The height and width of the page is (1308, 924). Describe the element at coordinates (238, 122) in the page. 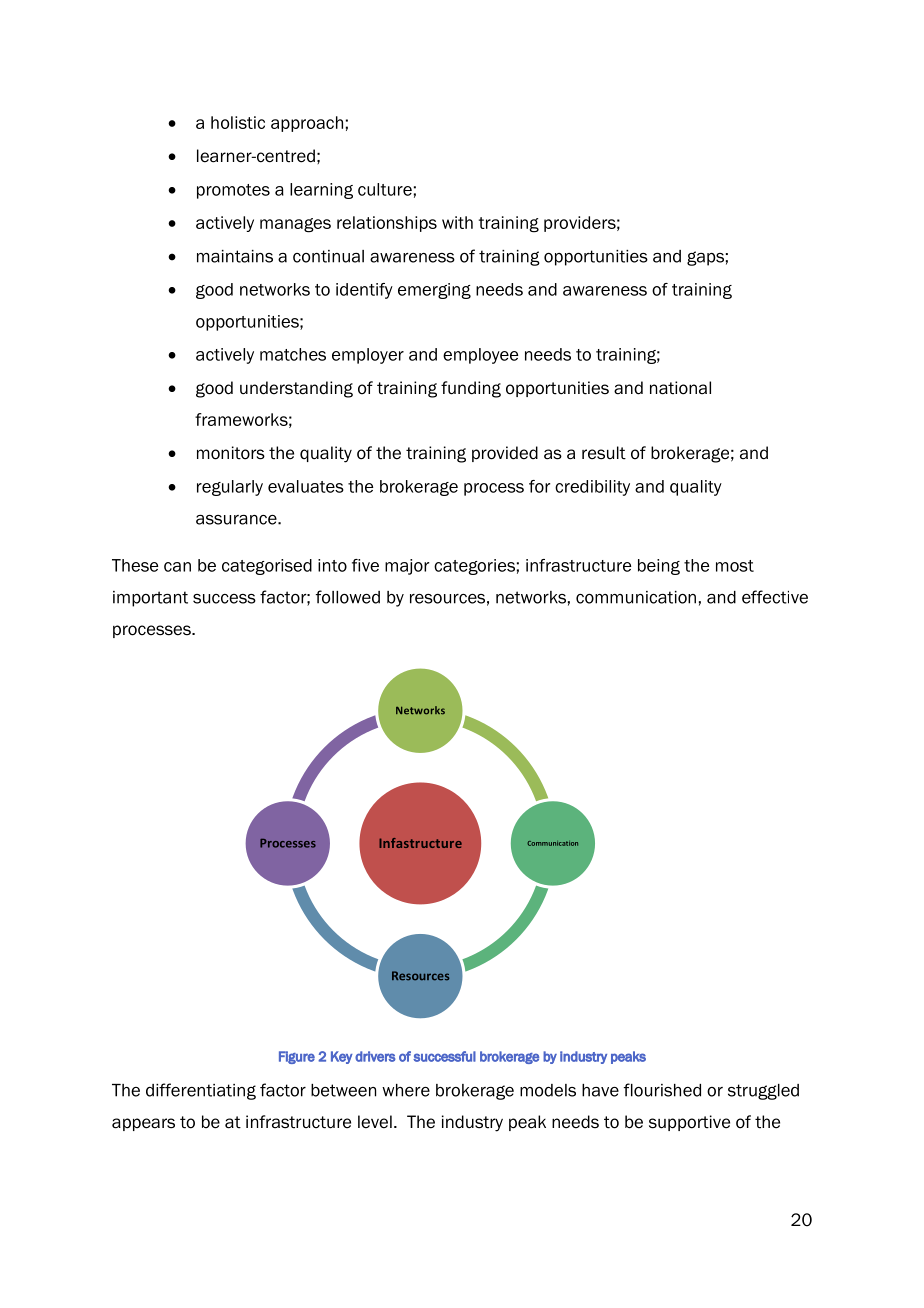

I see `holistic` at that location.
